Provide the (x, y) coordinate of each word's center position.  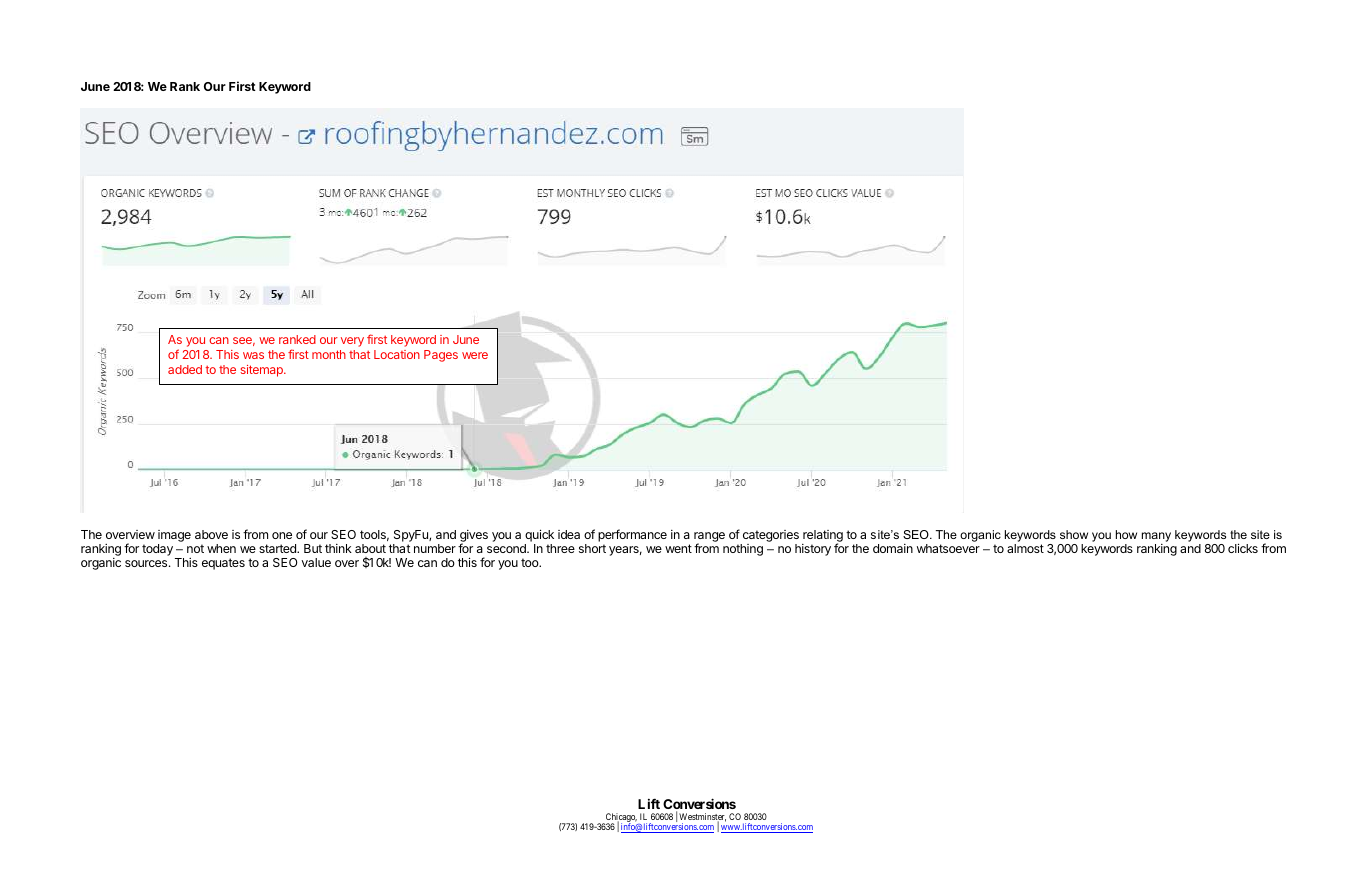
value (316, 562)
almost (1025, 548)
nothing (743, 550)
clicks (1243, 548)
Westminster (702, 818)
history (813, 550)
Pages (441, 356)
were (475, 355)
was (253, 355)
